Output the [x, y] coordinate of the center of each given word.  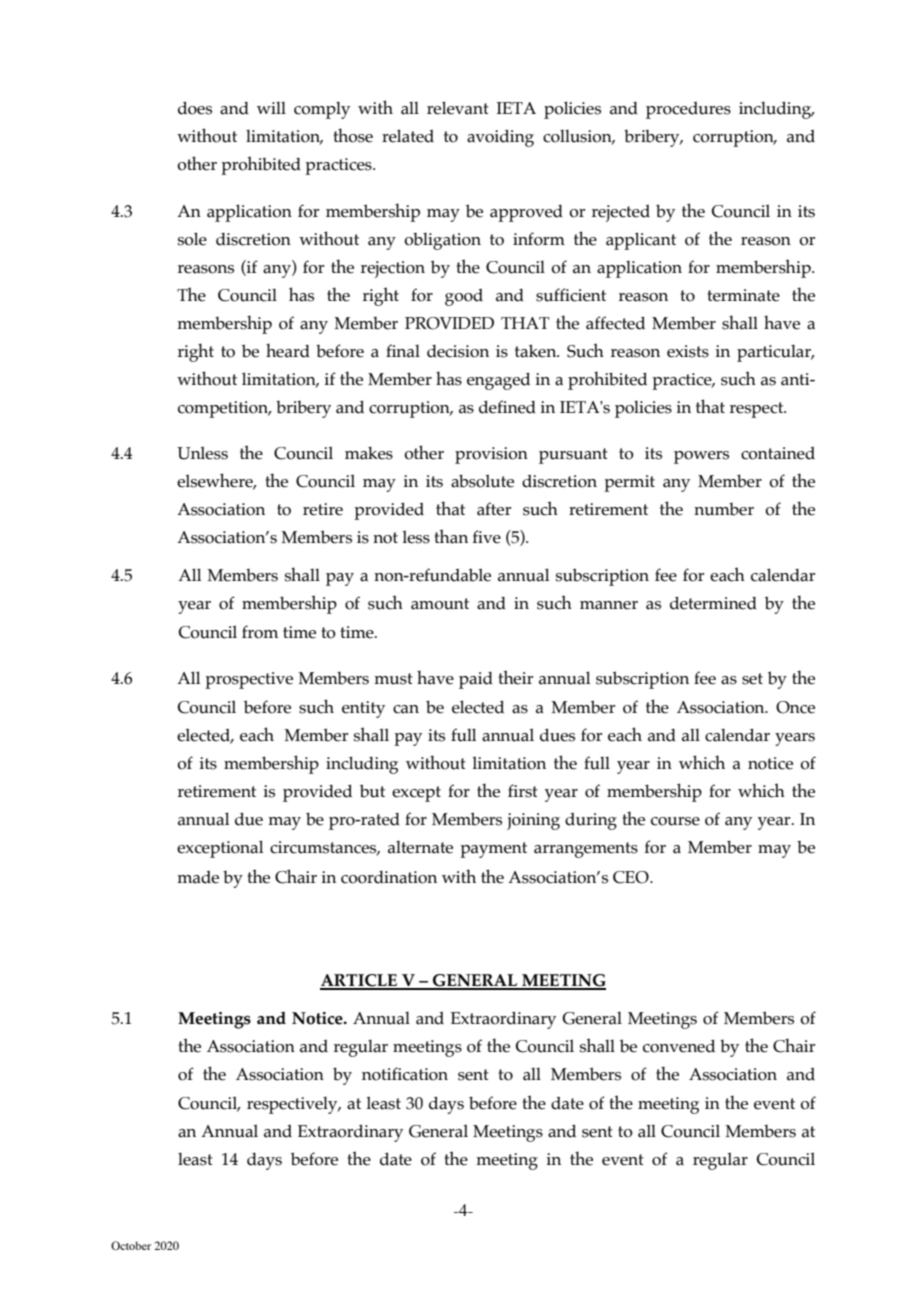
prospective [249, 680]
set [752, 679]
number [724, 509]
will [271, 108]
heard [288, 350]
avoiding [500, 138]
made [198, 877]
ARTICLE [359, 981]
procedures [688, 110]
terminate [743, 295]
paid [476, 680]
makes [369, 453]
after [494, 509]
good [464, 297]
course [675, 821]
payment [493, 850]
